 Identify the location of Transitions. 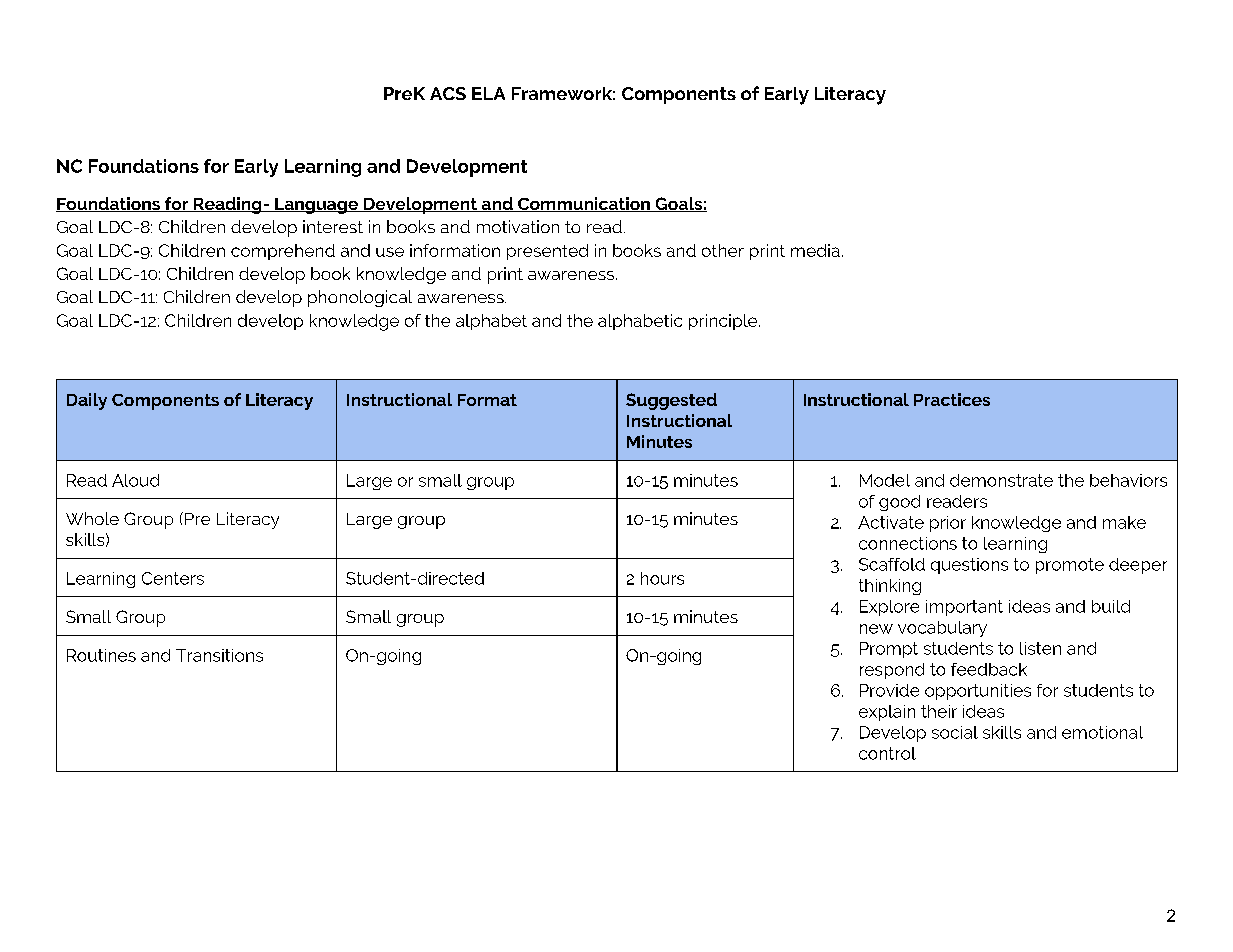
(219, 655).
